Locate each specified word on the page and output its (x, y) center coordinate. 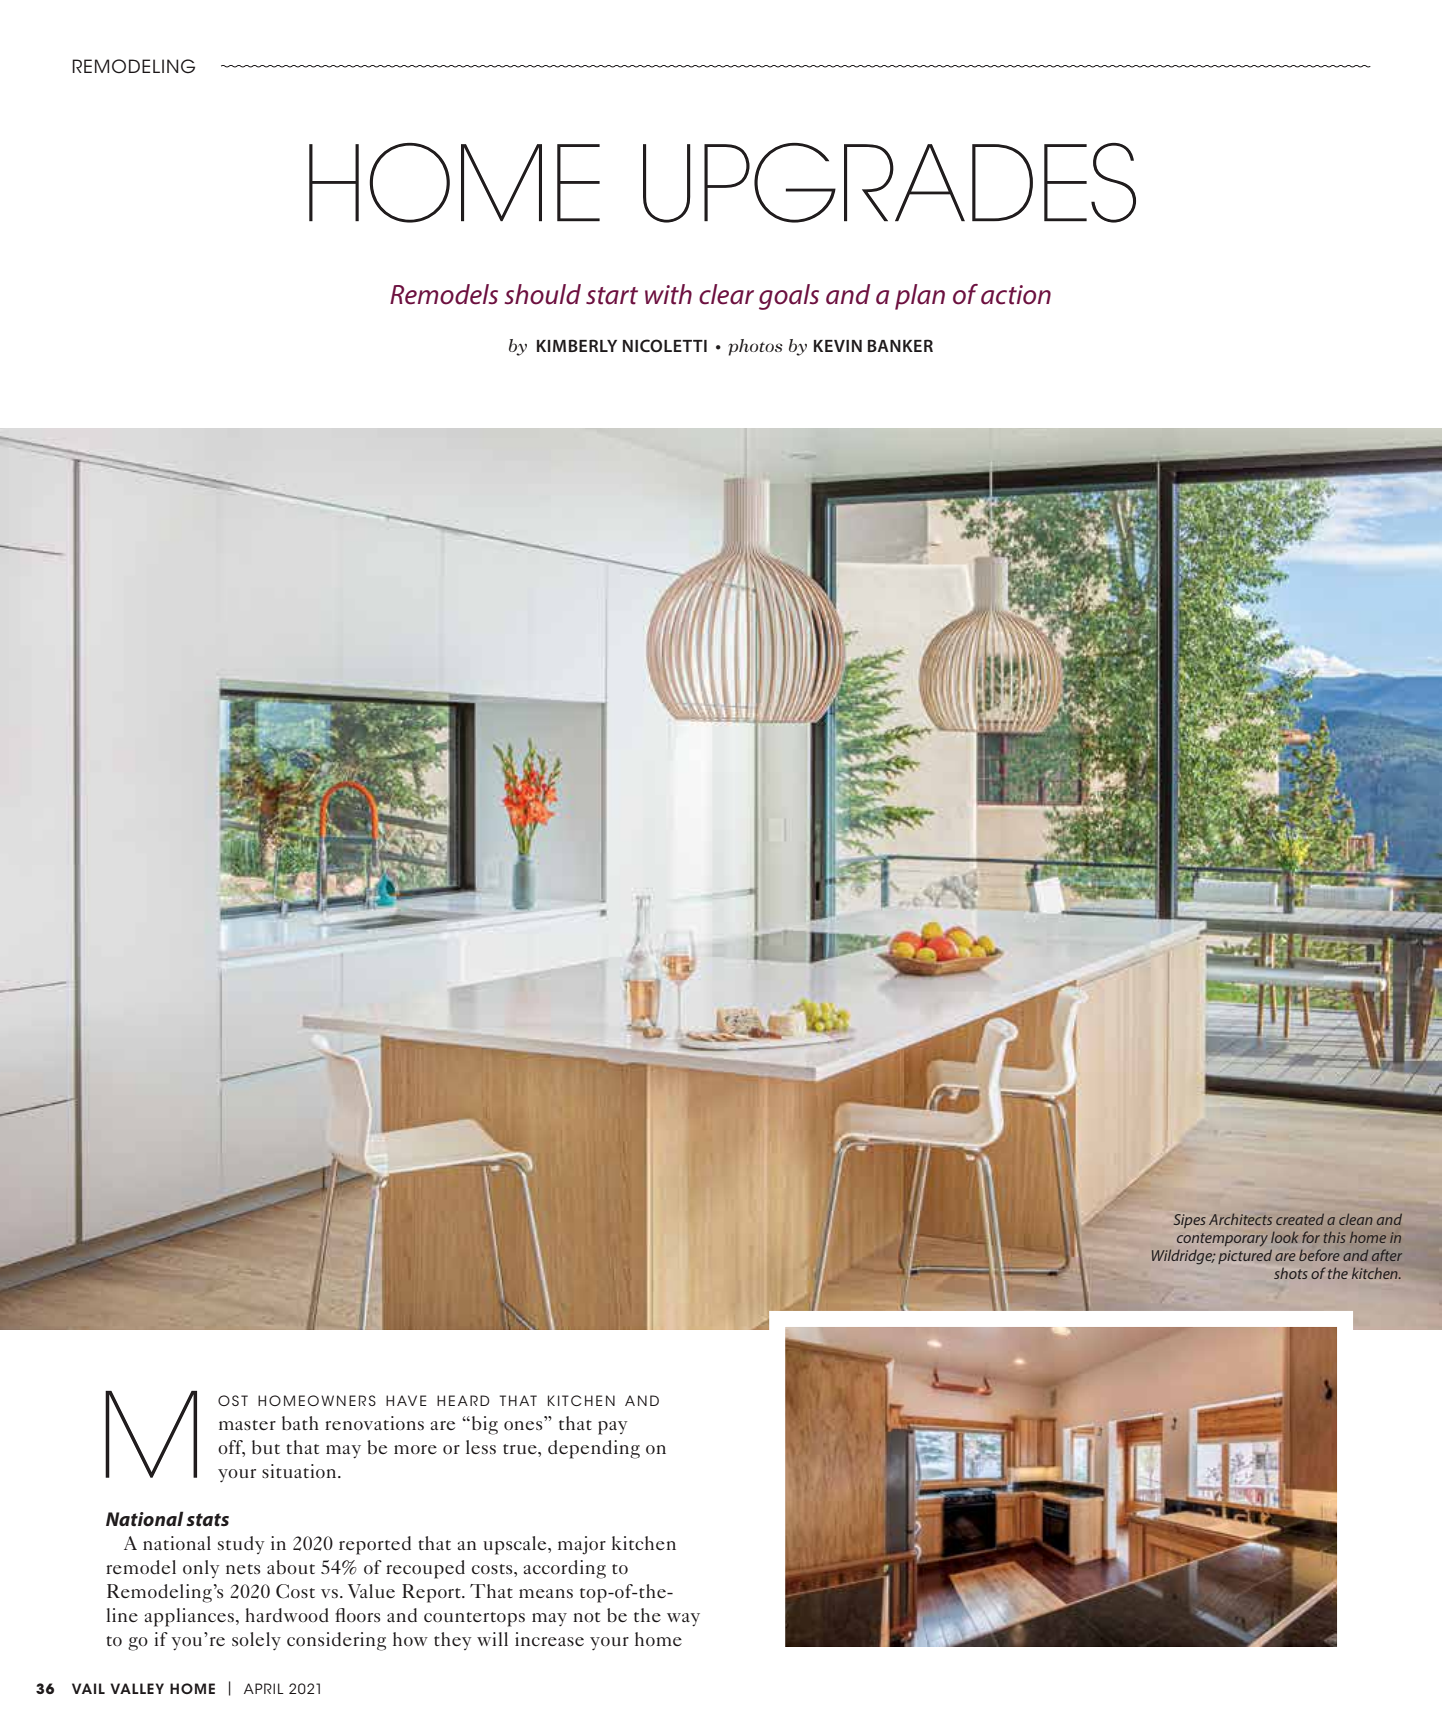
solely (256, 1641)
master (247, 1425)
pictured (1245, 1256)
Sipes (1190, 1221)
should (543, 294)
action (1016, 295)
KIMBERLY (577, 345)
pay (613, 1428)
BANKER (900, 345)
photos (755, 347)
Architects (1240, 1219)
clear (726, 294)
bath (300, 1423)
